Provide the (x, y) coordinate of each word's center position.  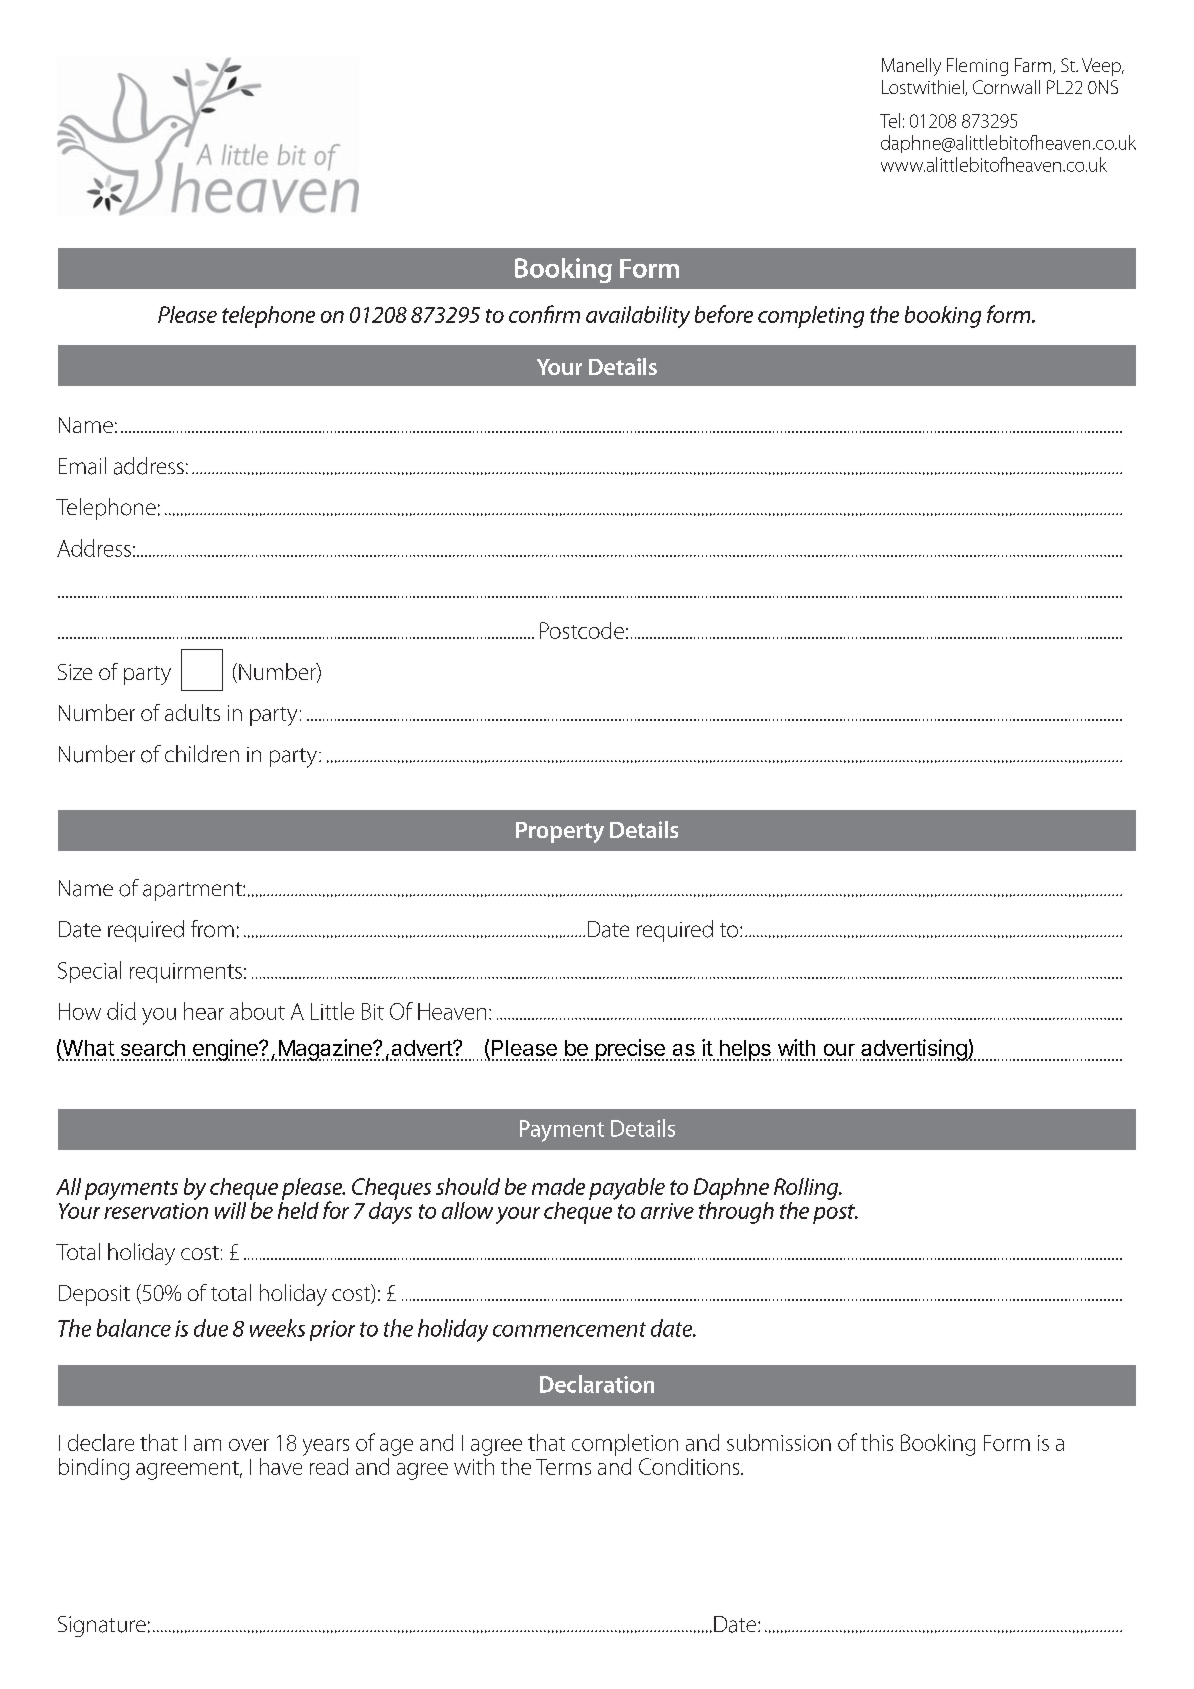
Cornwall (1006, 87)
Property (560, 832)
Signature (102, 1626)
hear (204, 1011)
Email (82, 466)
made (558, 1186)
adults (192, 712)
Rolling (807, 1189)
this (877, 1442)
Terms (563, 1467)
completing (811, 317)
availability (638, 317)
